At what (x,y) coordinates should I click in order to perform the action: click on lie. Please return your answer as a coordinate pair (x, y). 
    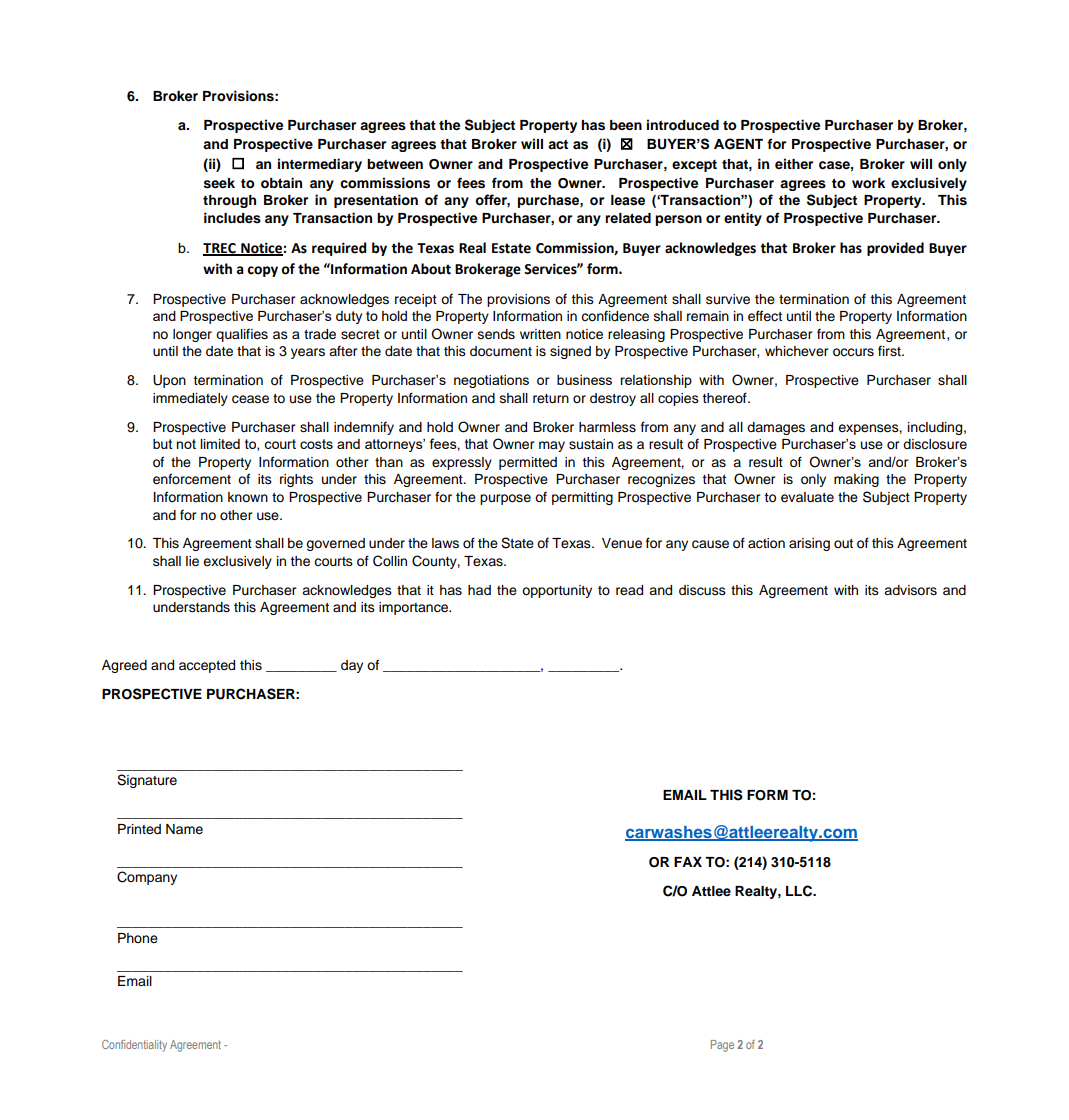
    Looking at the image, I should click on (192, 561).
